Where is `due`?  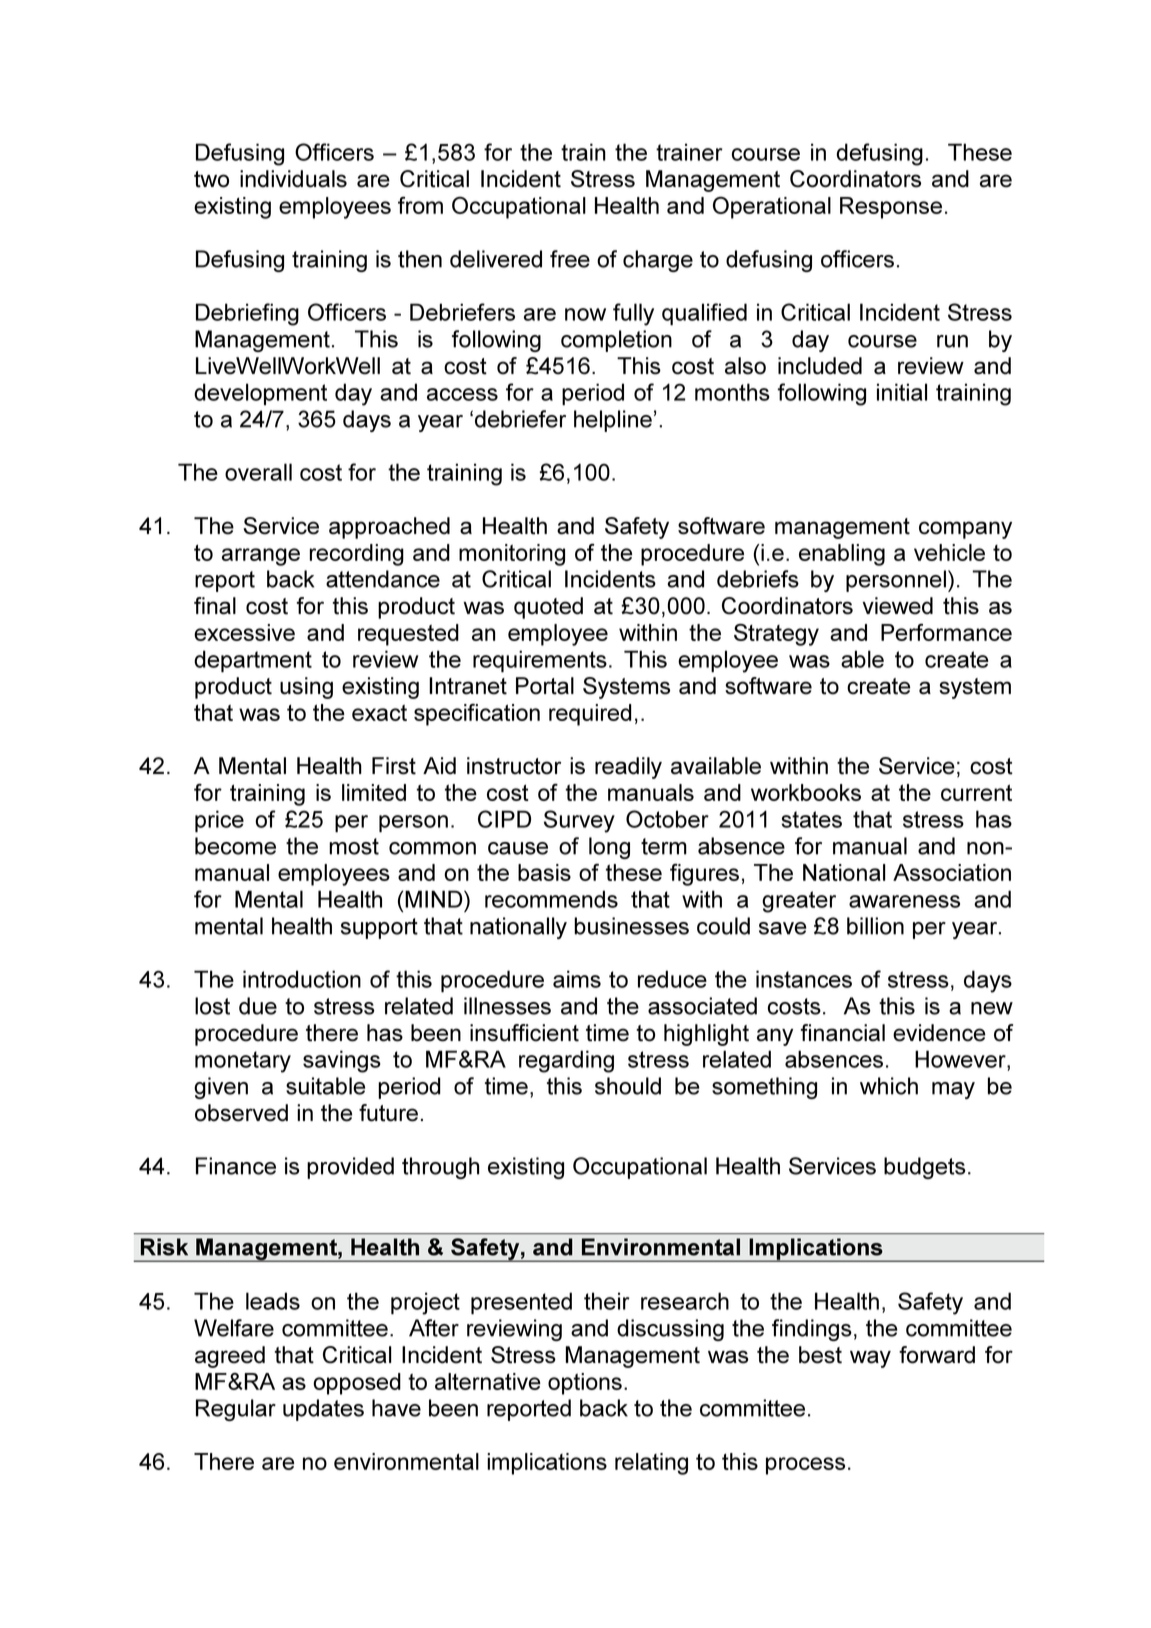 due is located at coordinates (258, 1006).
